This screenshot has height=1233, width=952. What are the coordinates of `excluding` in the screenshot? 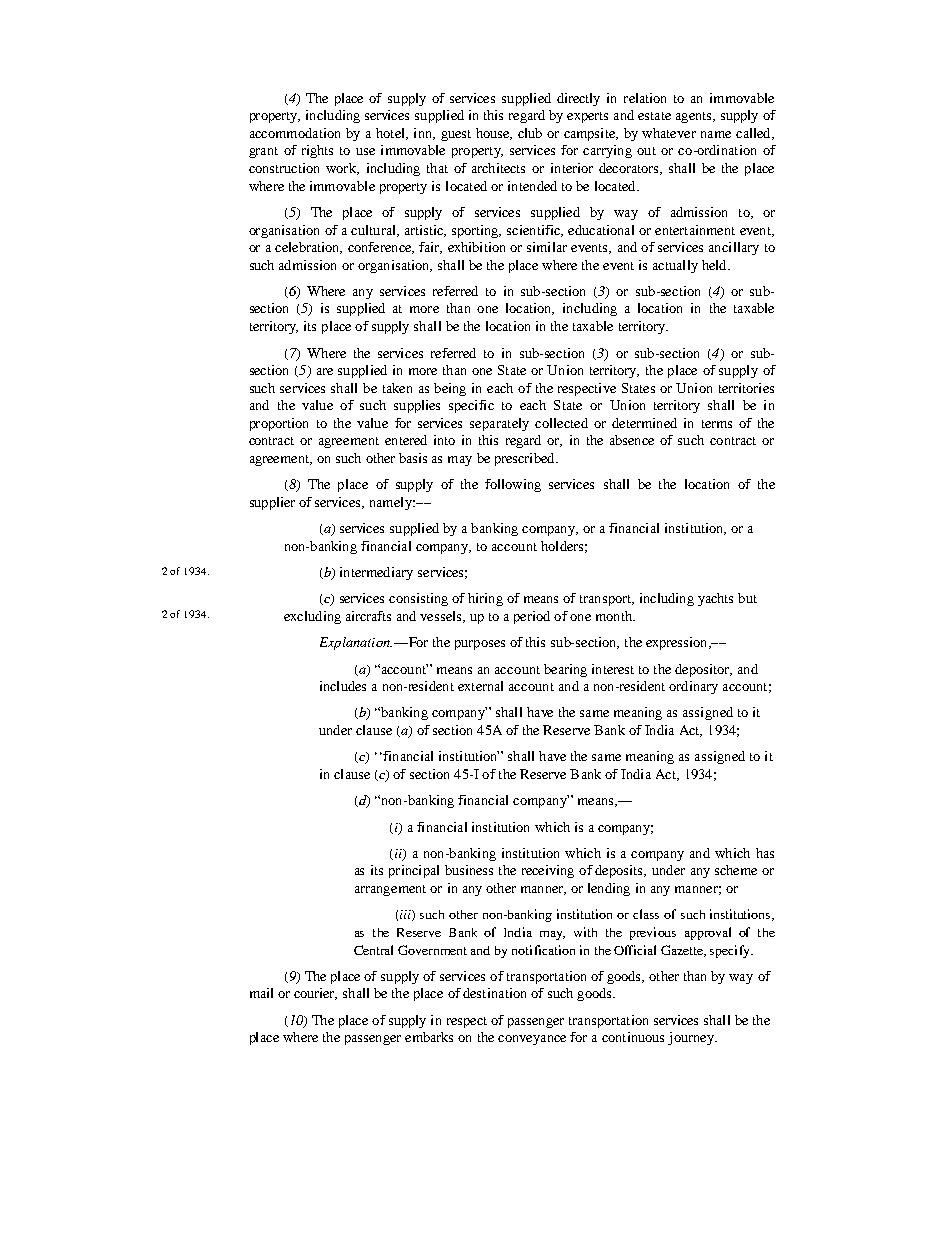 It's located at (312, 617).
